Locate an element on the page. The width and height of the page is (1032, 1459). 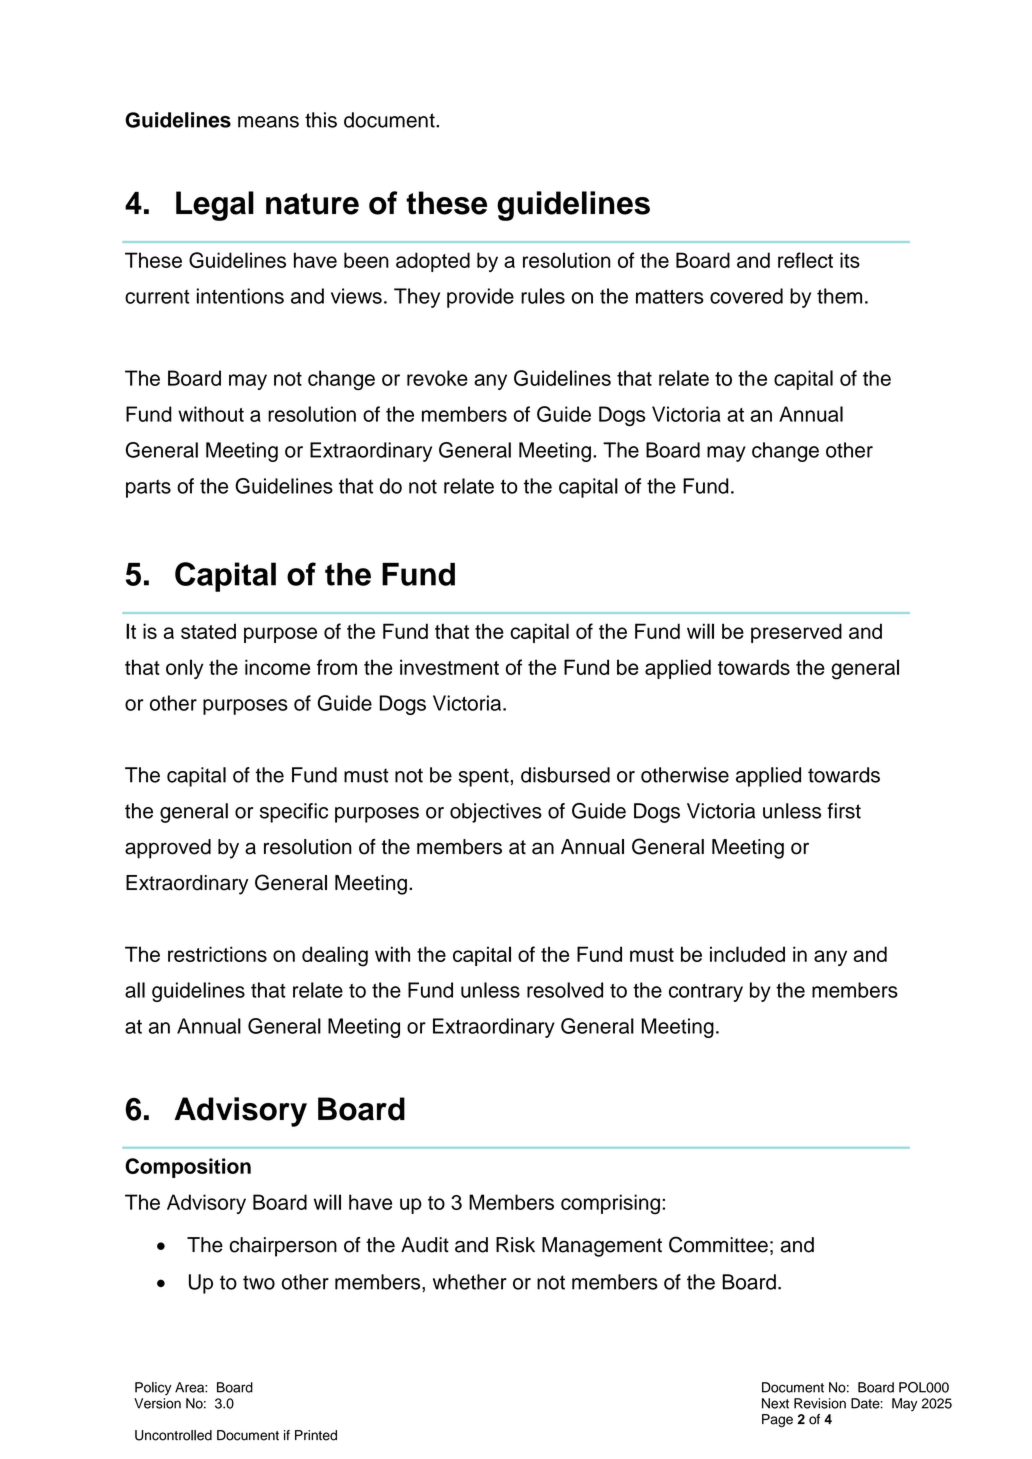
Version is located at coordinates (157, 1403).
